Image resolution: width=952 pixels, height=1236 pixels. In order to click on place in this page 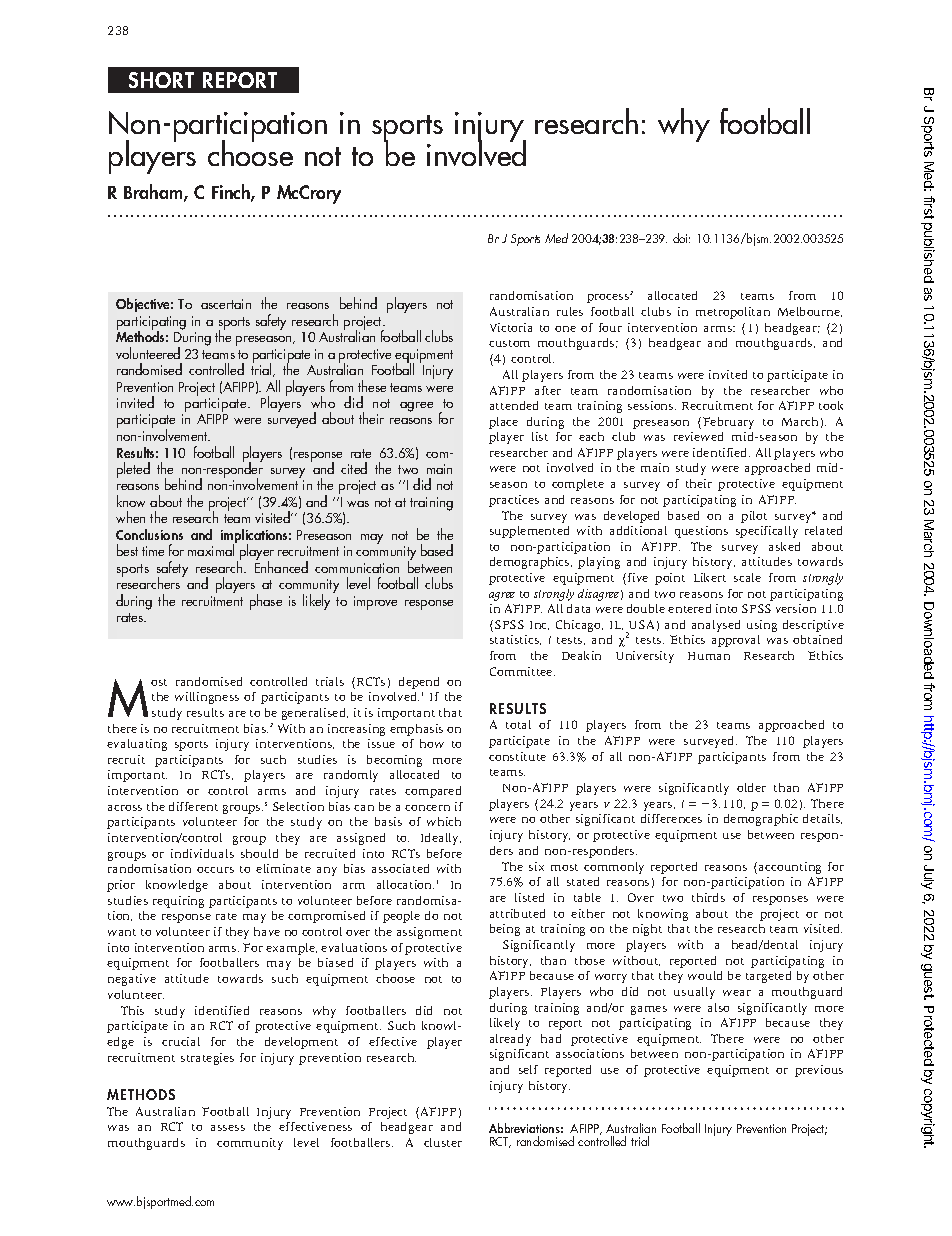, I will do `click(503, 423)`.
